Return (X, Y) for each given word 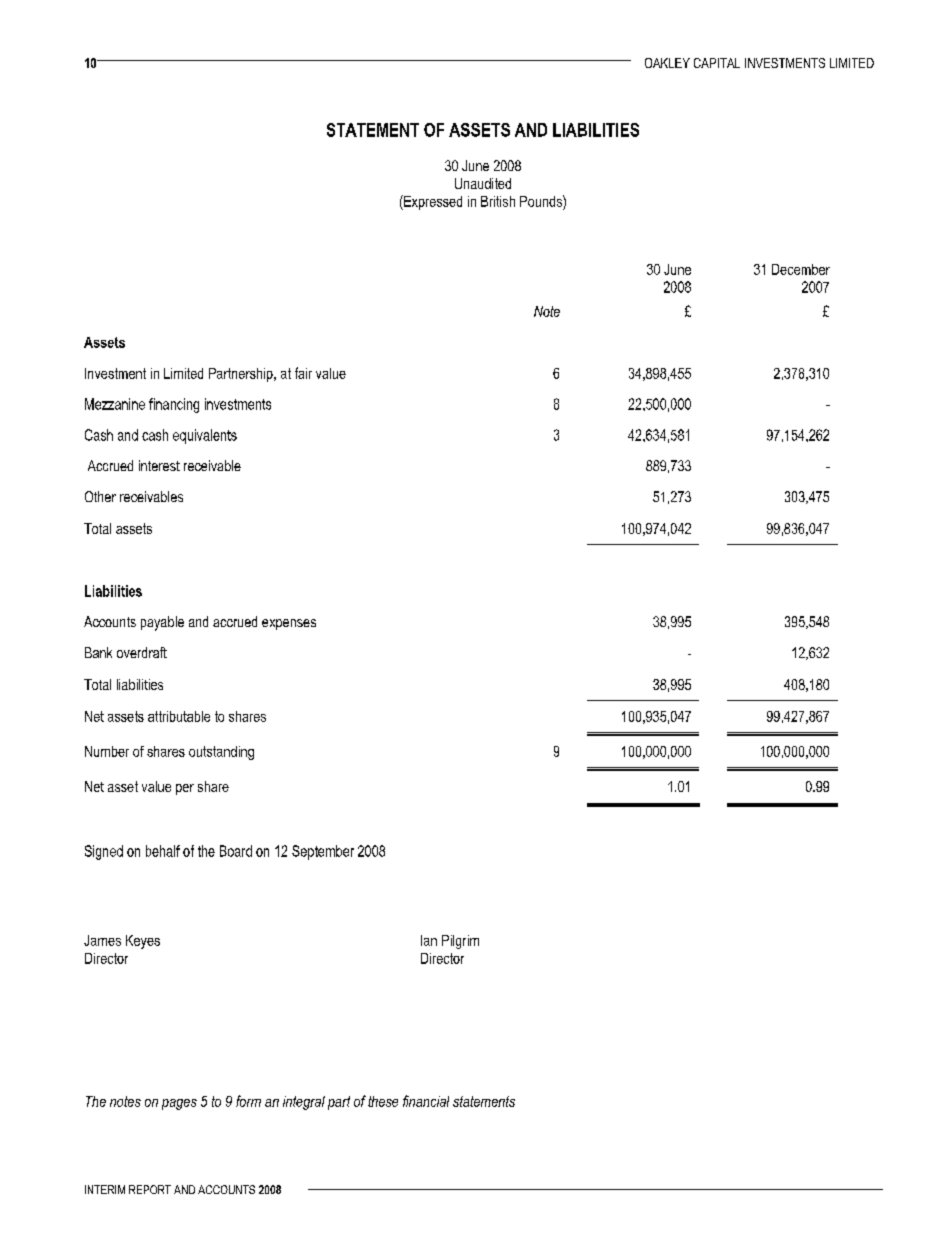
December (801, 269)
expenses (289, 624)
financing (174, 405)
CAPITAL (717, 63)
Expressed (432, 202)
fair (303, 373)
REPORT (150, 1189)
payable (162, 623)
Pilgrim (460, 942)
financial (426, 1101)
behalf (163, 851)
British (498, 201)
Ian (429, 940)
